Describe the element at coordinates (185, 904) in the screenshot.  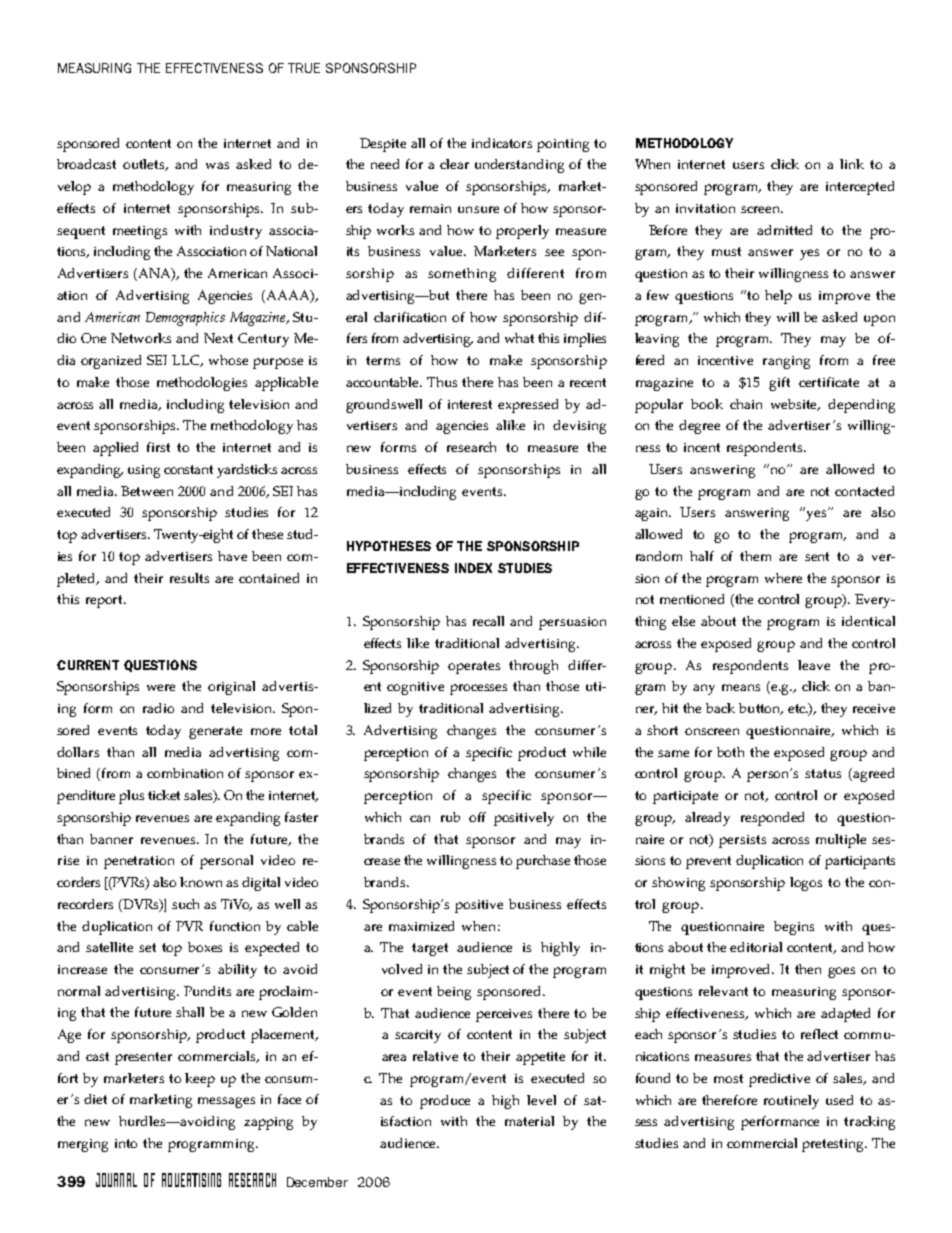
I see `such` at that location.
